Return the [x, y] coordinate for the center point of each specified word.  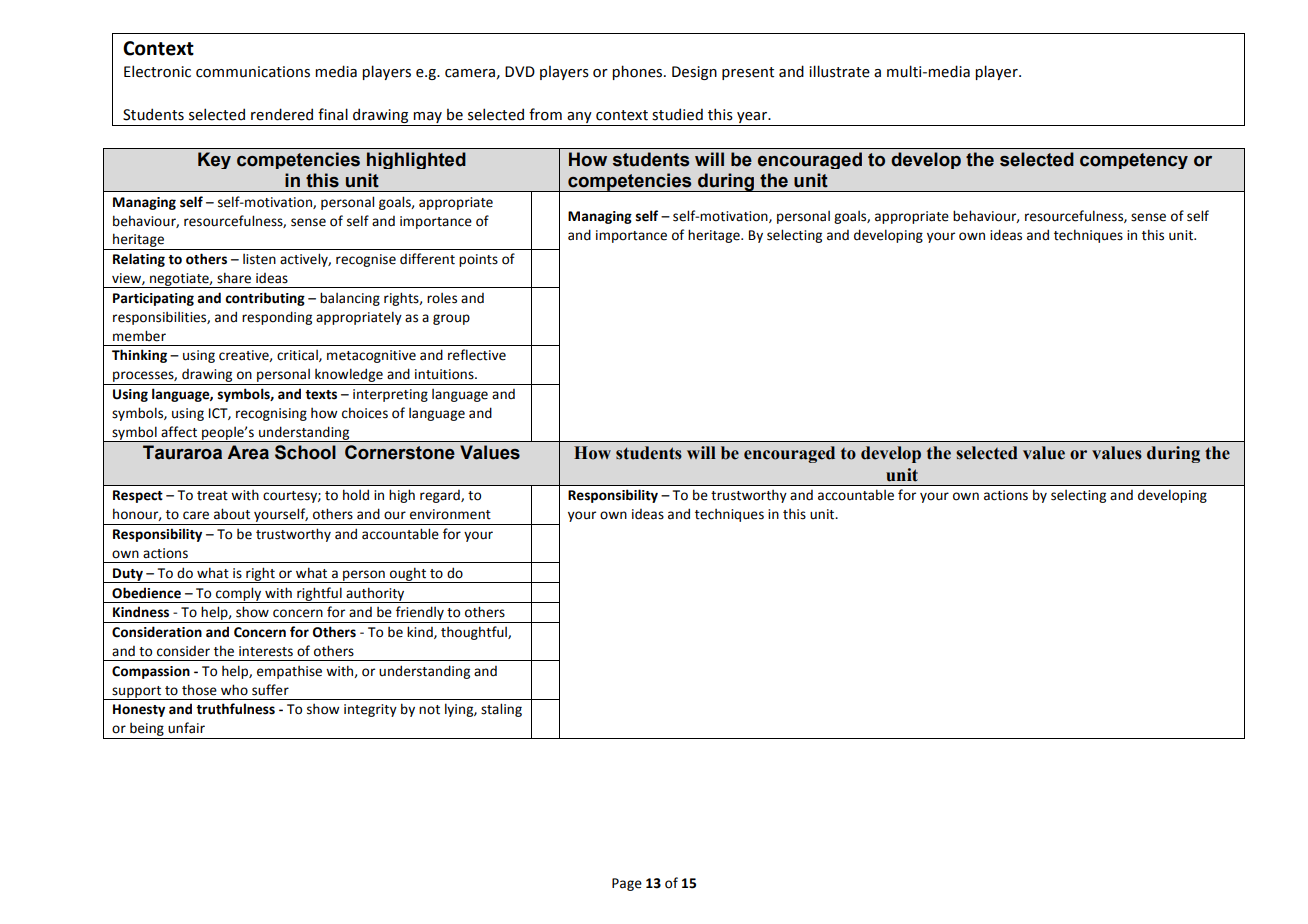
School [305, 452]
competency [1134, 161]
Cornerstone [400, 452]
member [139, 336]
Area [248, 452]
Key [214, 160]
